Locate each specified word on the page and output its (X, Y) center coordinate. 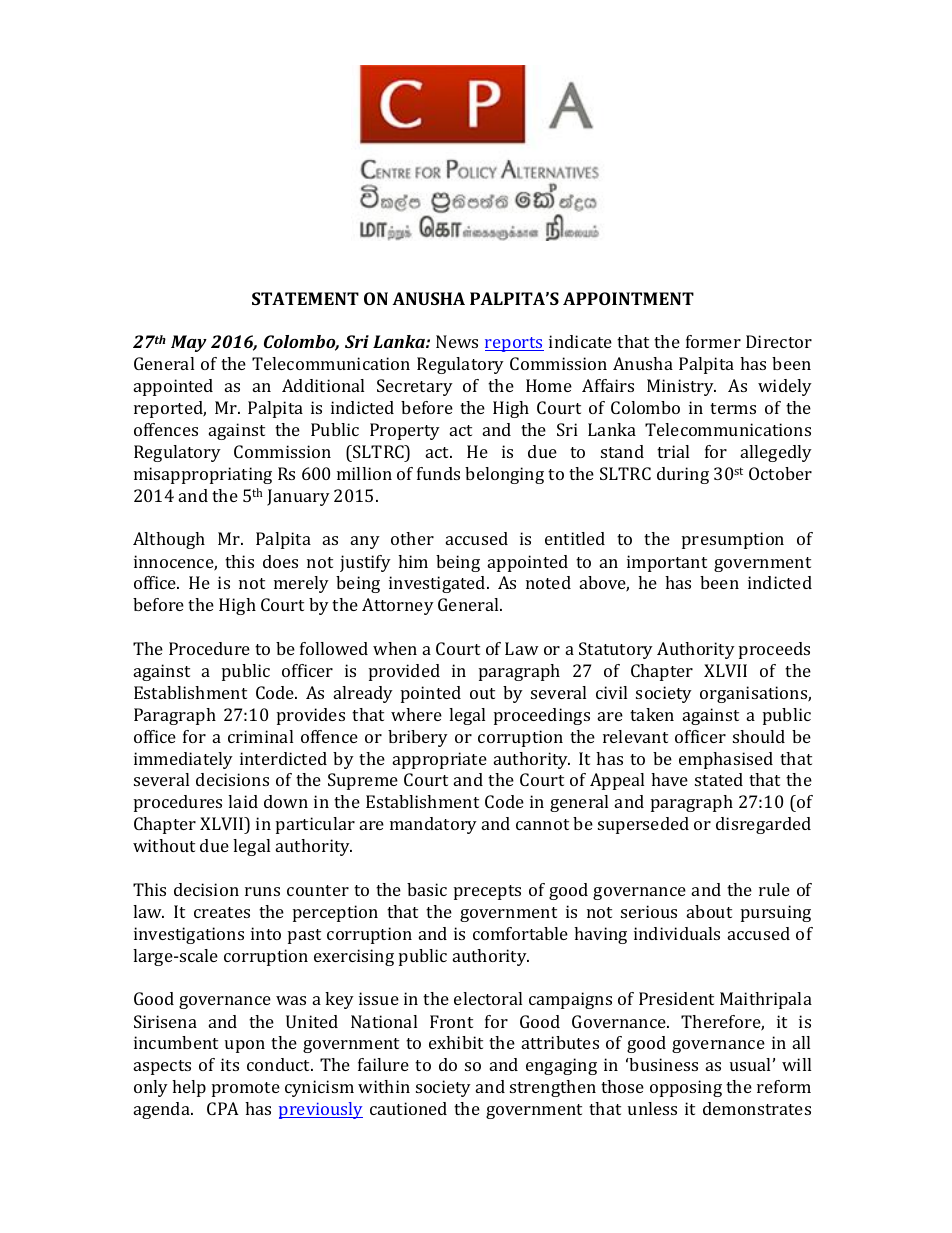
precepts (487, 892)
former (713, 341)
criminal (260, 736)
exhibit (456, 1042)
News (457, 341)
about (709, 911)
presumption (733, 540)
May (189, 343)
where (416, 714)
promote (246, 1089)
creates (222, 912)
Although (169, 540)
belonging (504, 475)
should (759, 736)
